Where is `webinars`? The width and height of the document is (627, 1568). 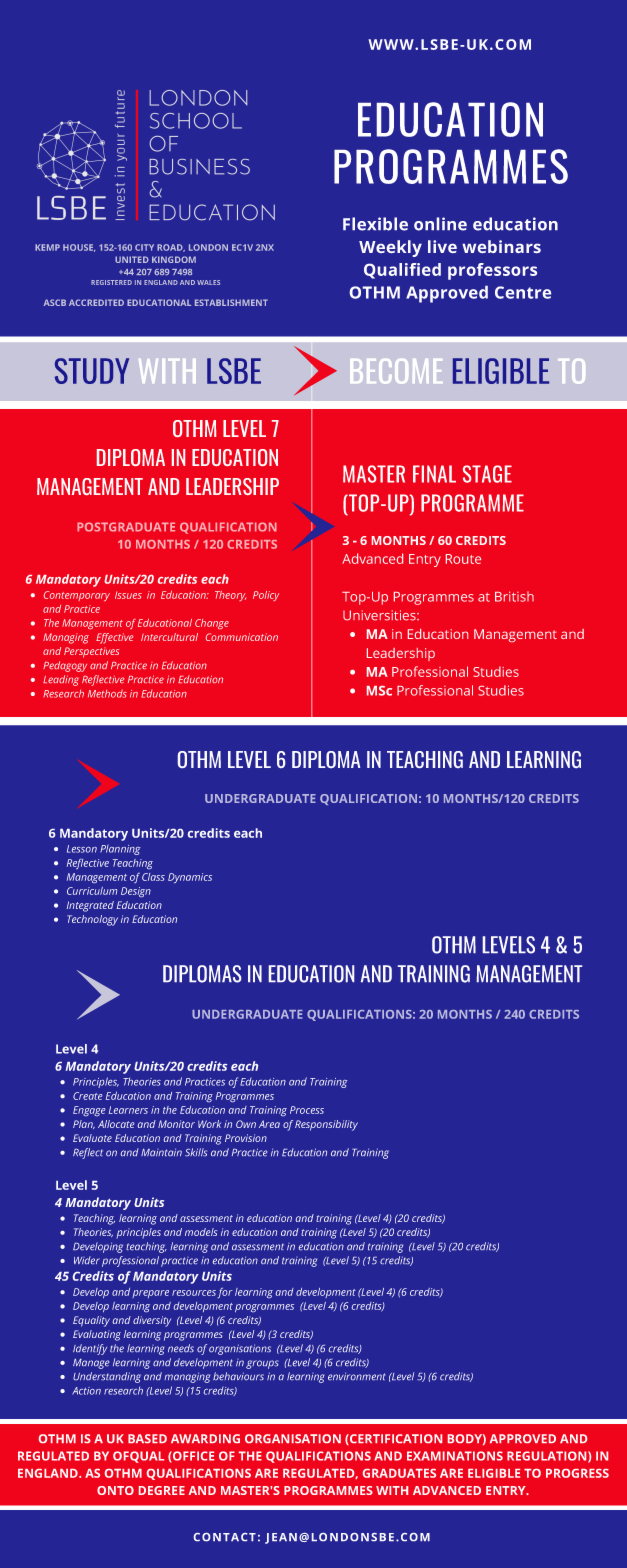
webinars is located at coordinates (501, 246).
